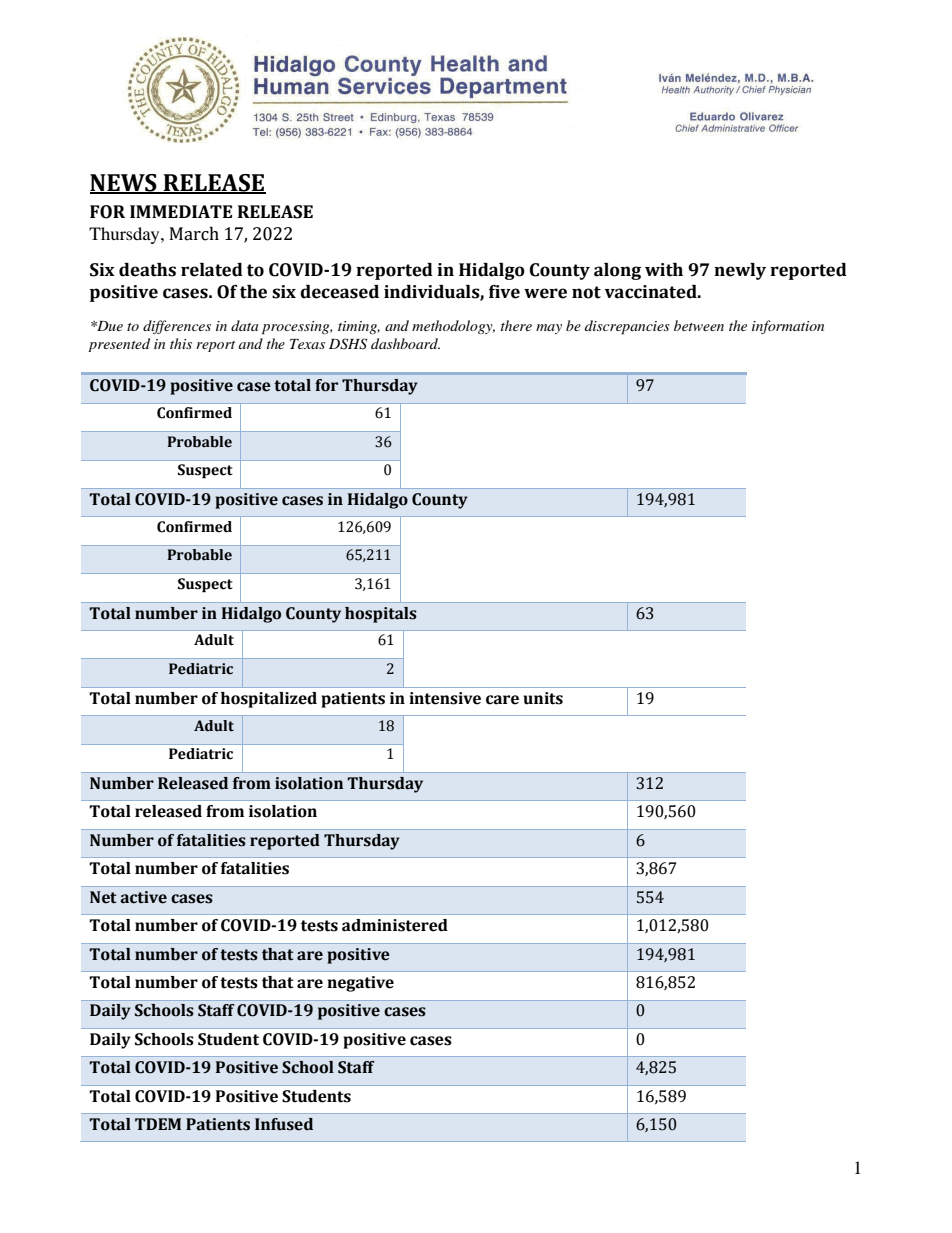  What do you see at coordinates (543, 698) in the screenshot?
I see `units` at bounding box center [543, 698].
